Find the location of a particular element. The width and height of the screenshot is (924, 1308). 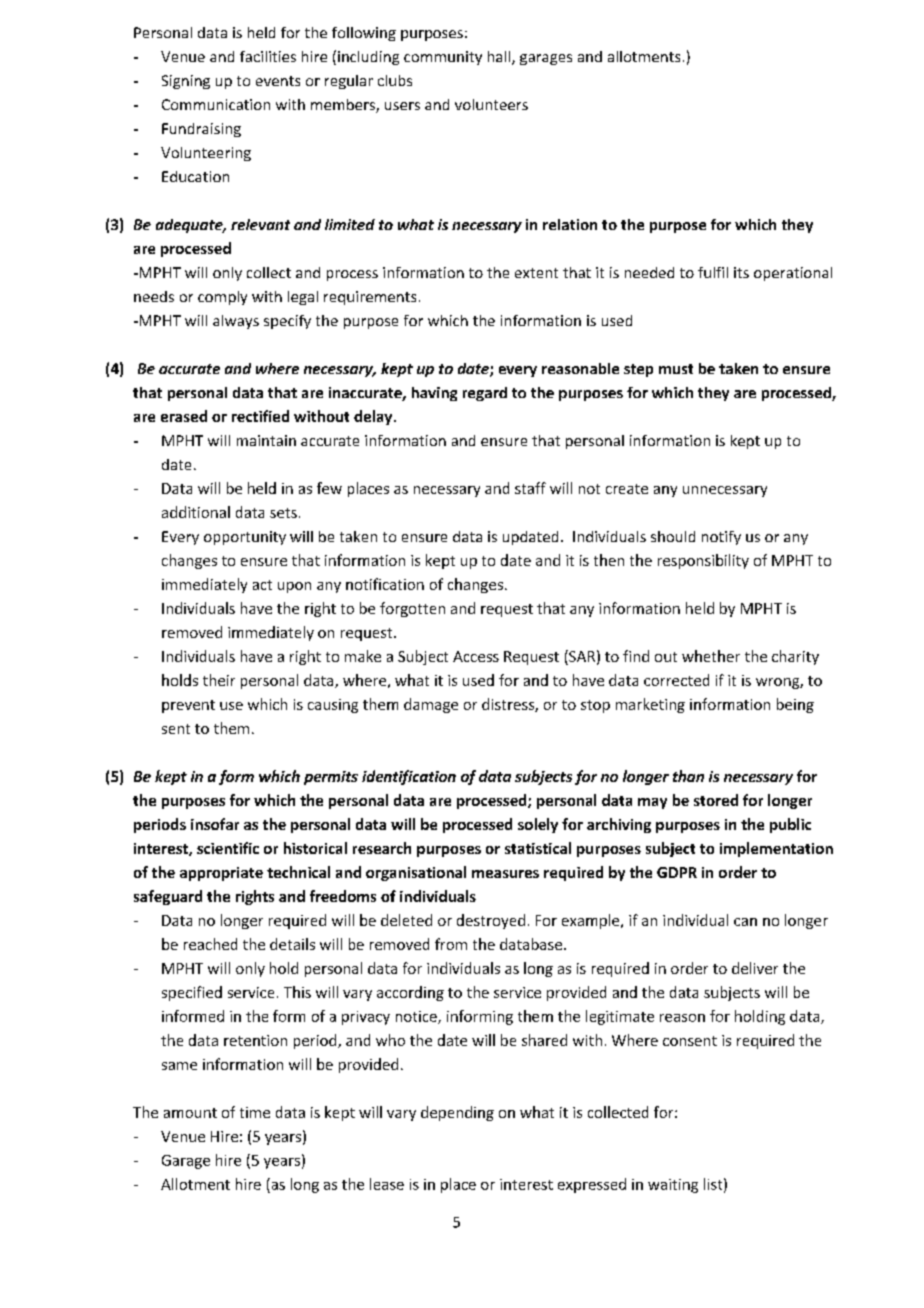

fulfil is located at coordinates (713, 272).
